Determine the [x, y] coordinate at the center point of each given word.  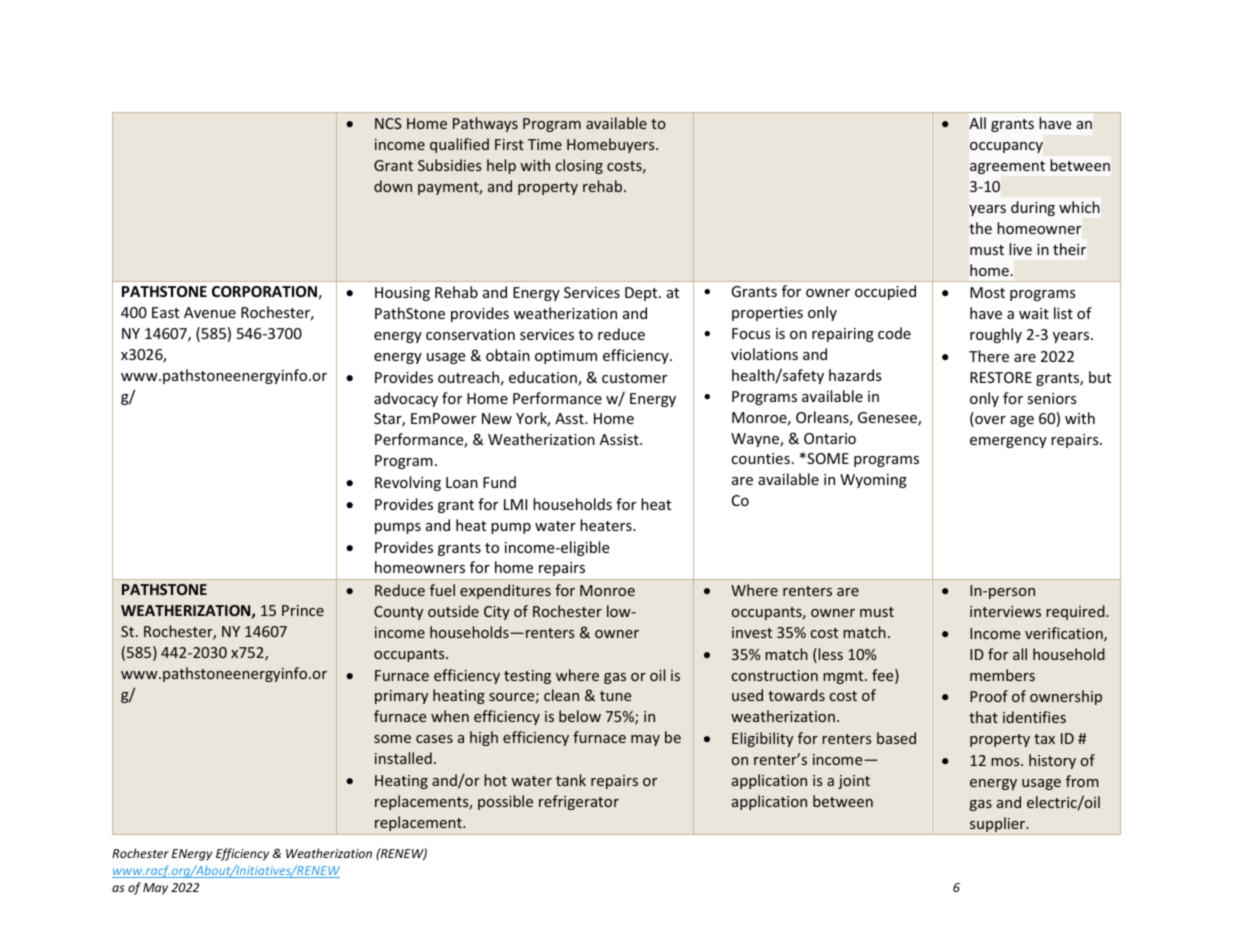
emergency [1008, 442]
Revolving [408, 483]
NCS [388, 123]
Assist [620, 439]
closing [579, 166]
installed [403, 758]
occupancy [1006, 147]
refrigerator [579, 802]
